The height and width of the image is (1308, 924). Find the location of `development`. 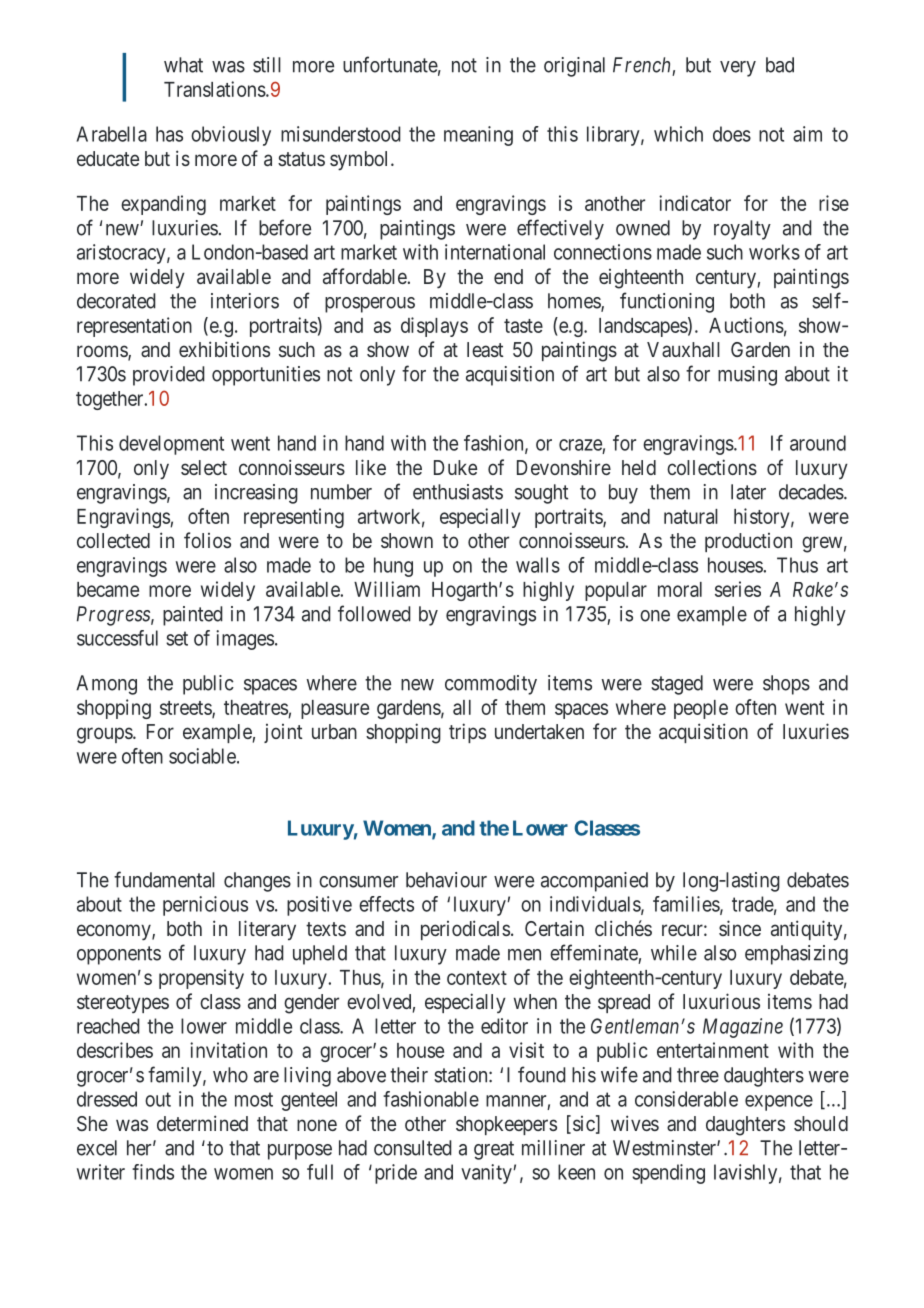

development is located at coordinates (171, 445).
